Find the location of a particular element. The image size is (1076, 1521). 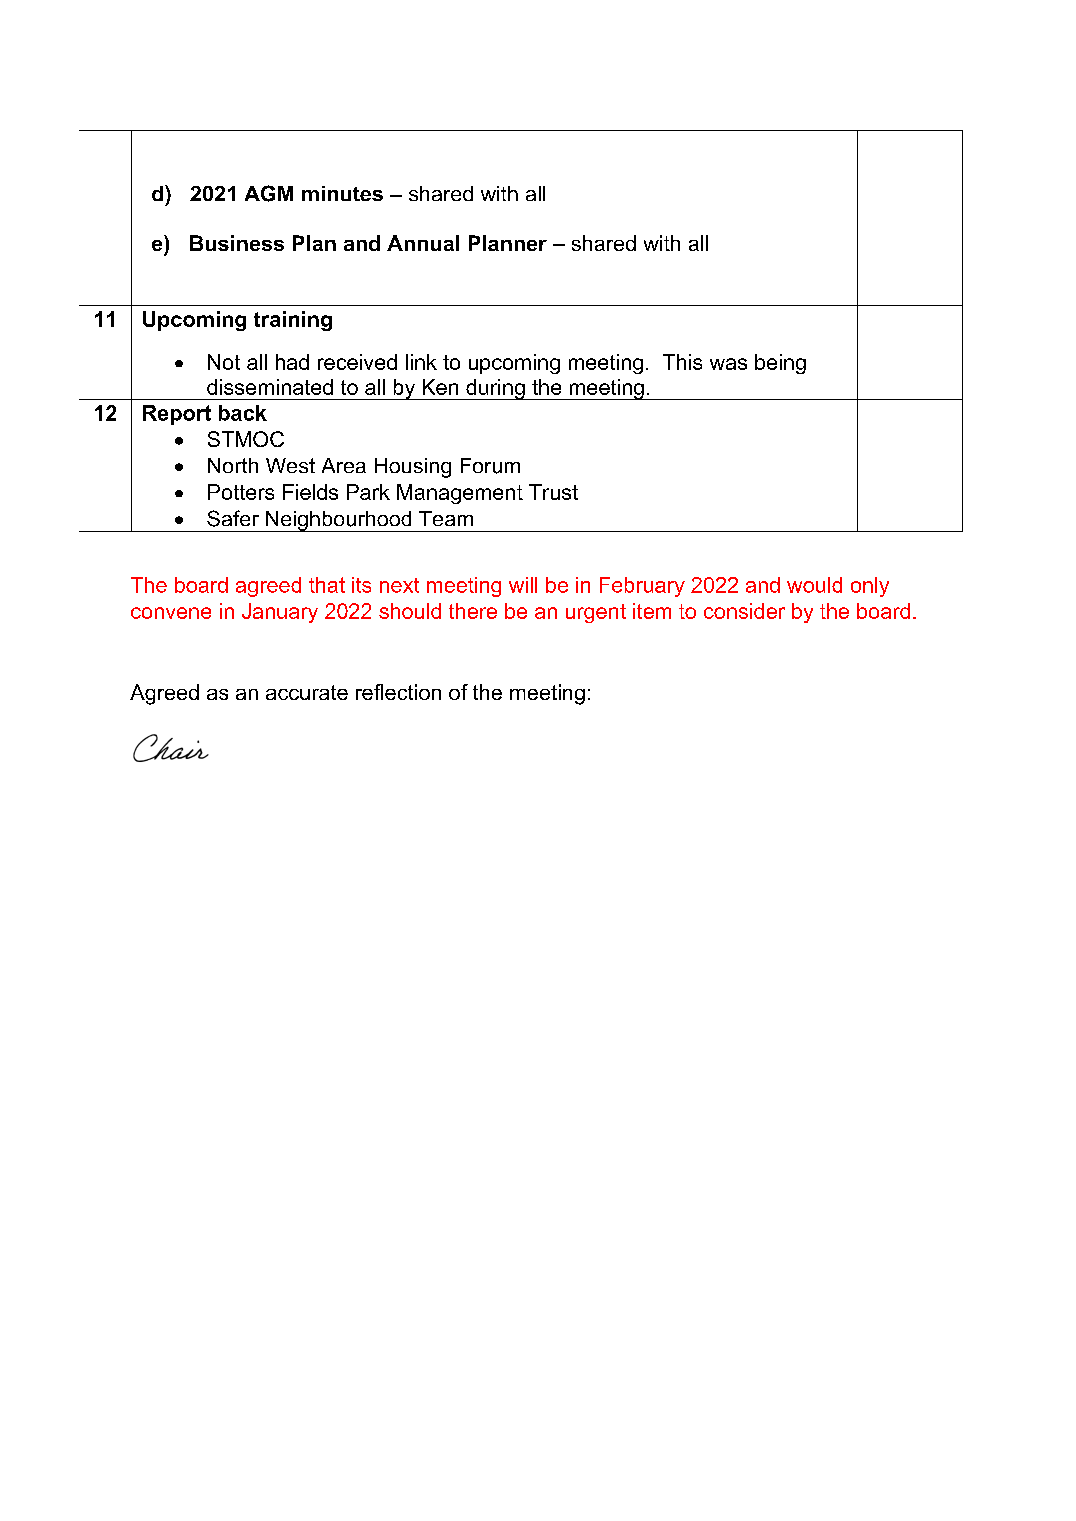

would is located at coordinates (814, 585).
